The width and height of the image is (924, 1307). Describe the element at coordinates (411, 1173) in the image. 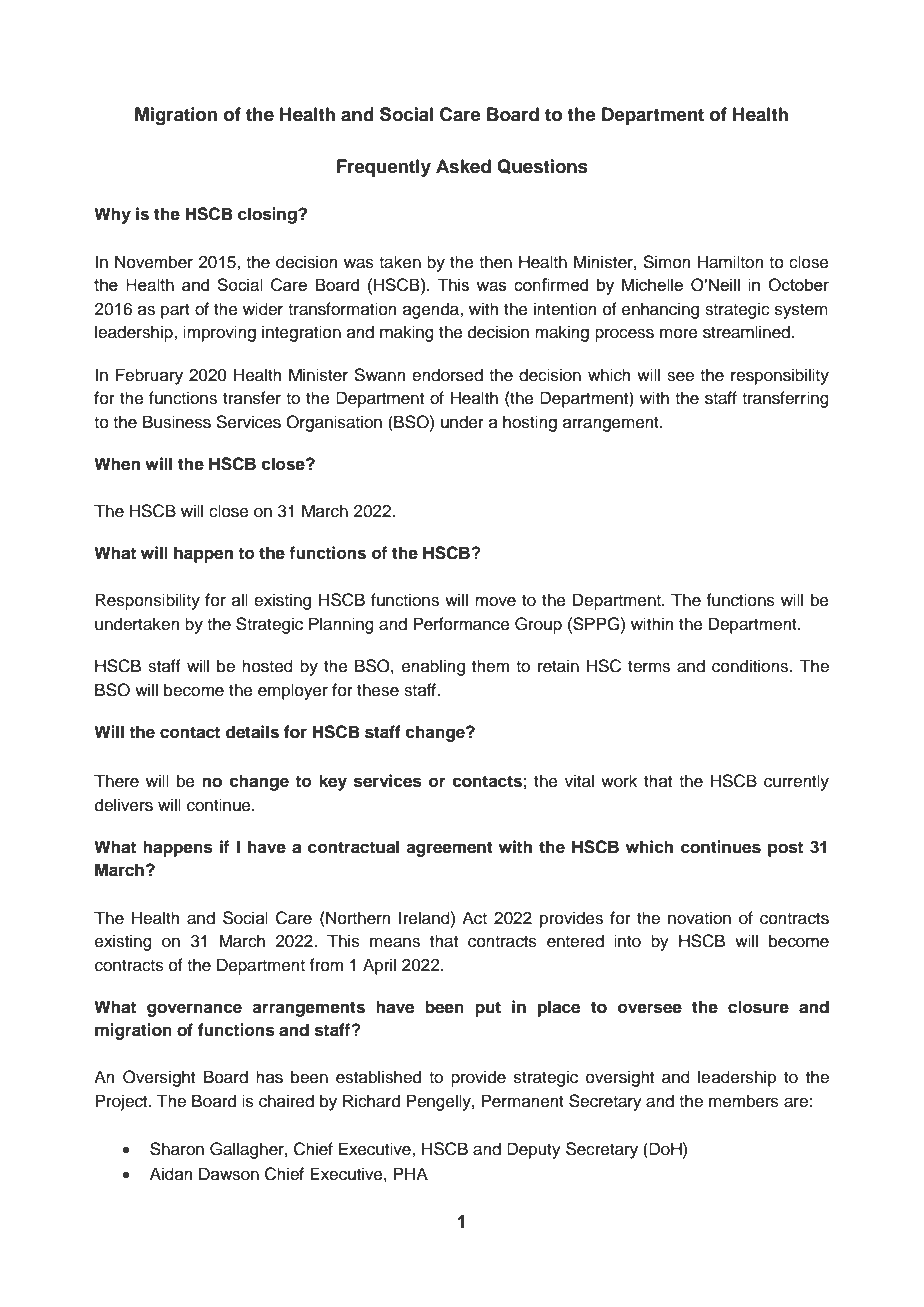

I see `PHA` at that location.
